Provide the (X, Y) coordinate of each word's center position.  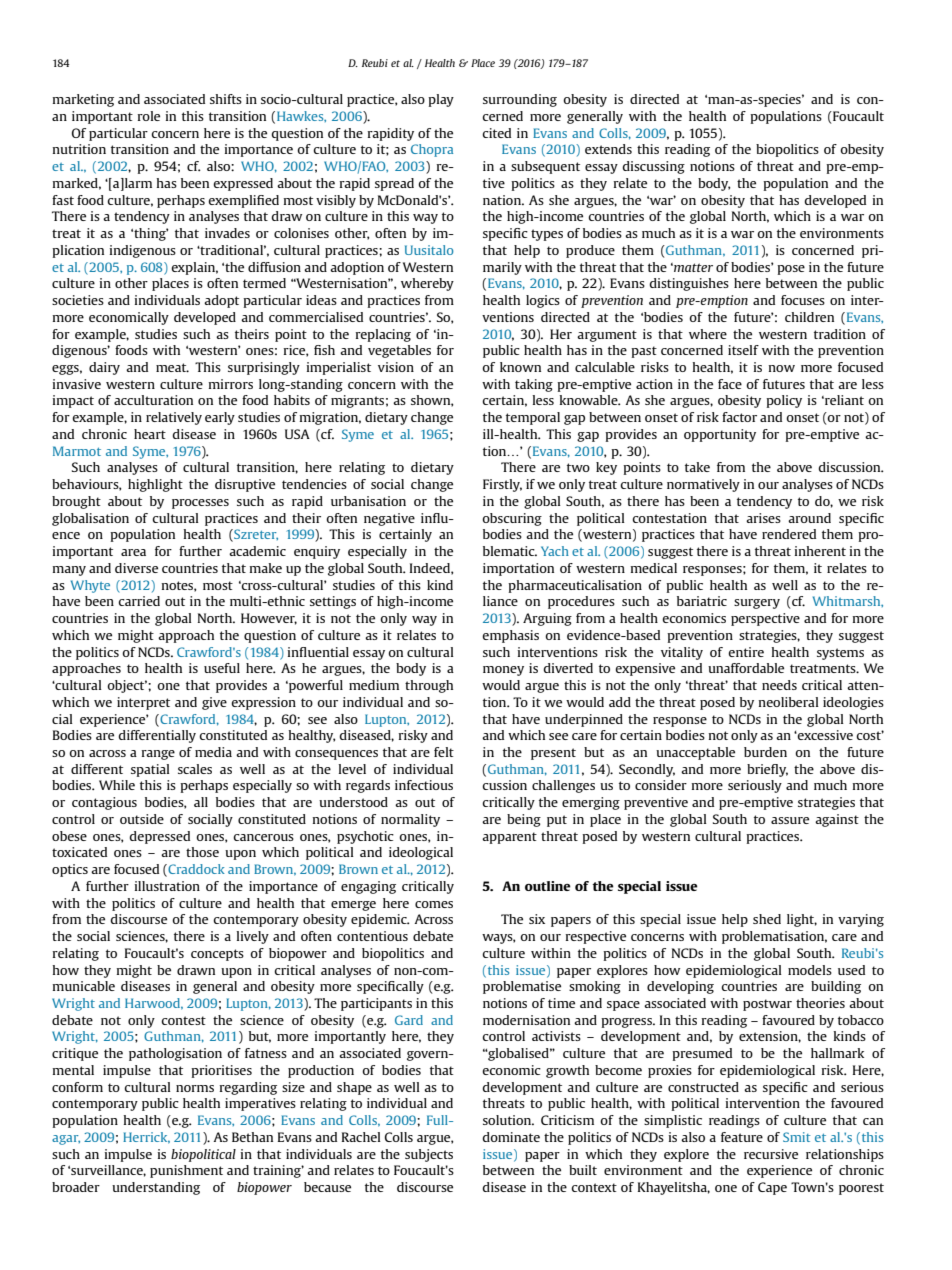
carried (139, 601)
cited (496, 133)
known (520, 367)
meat (172, 367)
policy (784, 401)
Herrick (146, 1138)
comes (434, 904)
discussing (653, 167)
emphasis (510, 636)
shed (767, 919)
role (149, 116)
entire (746, 652)
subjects (429, 1155)
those (202, 852)
